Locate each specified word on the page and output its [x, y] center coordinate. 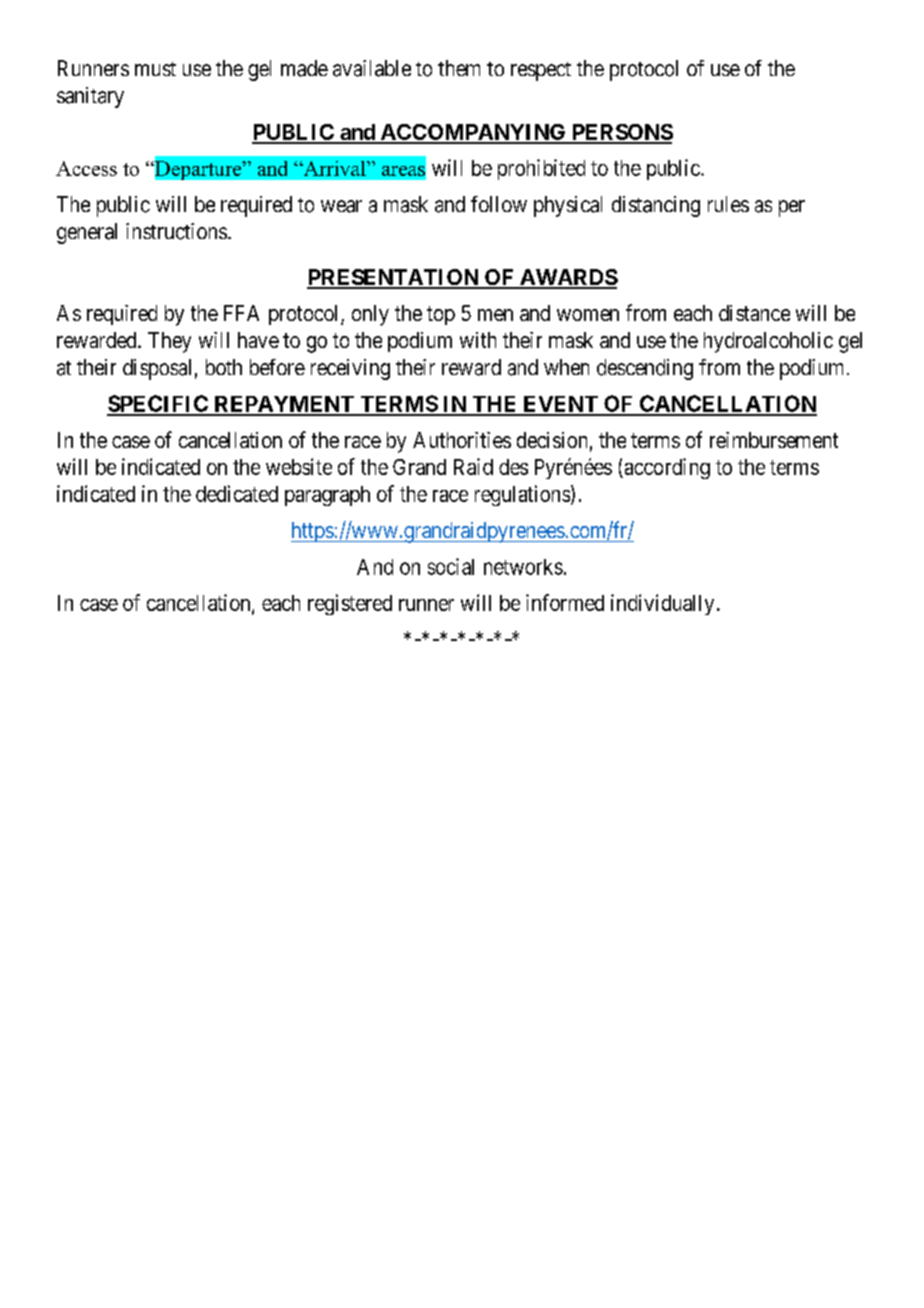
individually [662, 604]
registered [350, 604]
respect [541, 71]
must [155, 69]
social [451, 566]
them [459, 68]
